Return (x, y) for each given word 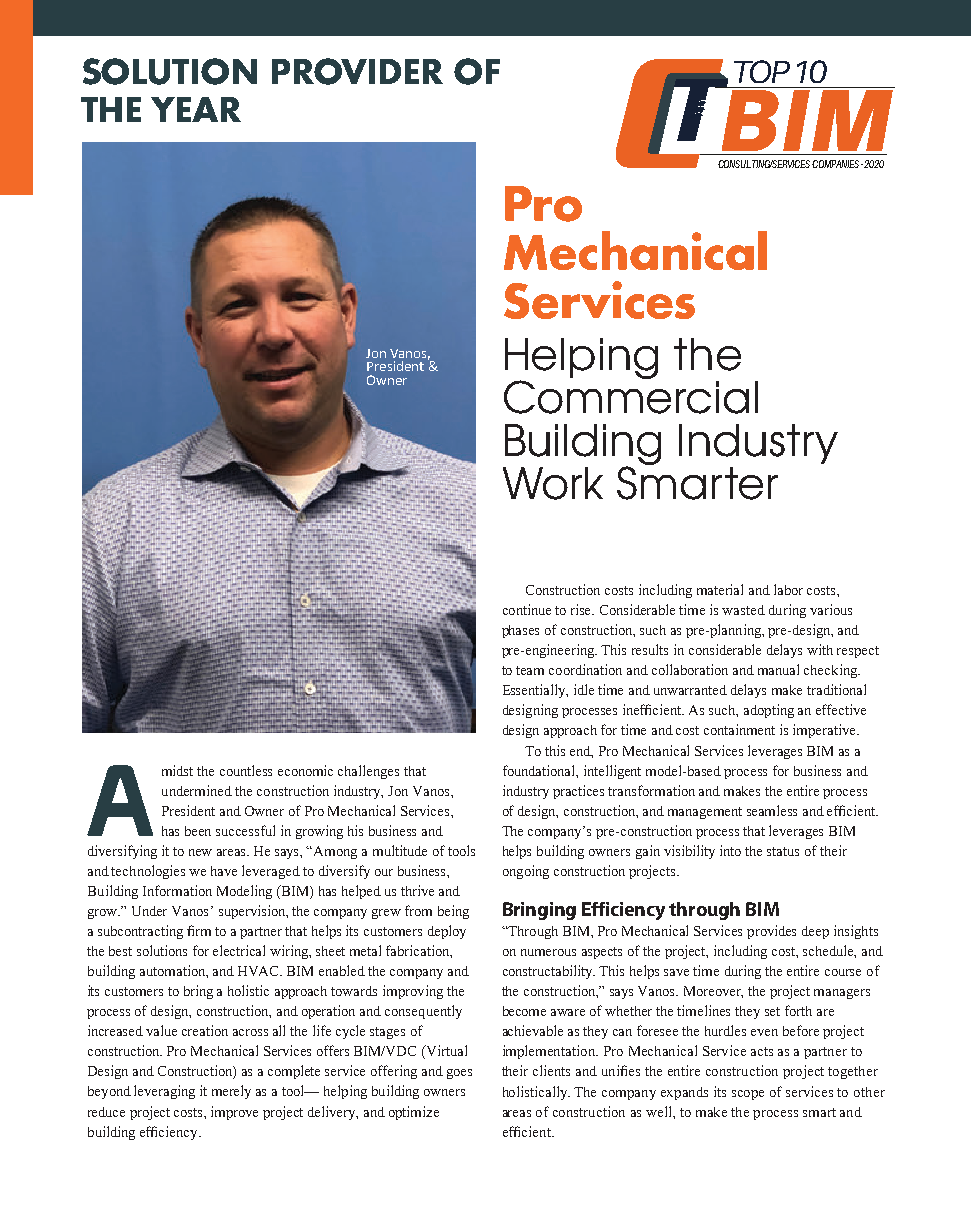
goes (459, 1074)
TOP (762, 71)
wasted (743, 610)
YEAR (196, 109)
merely (231, 1092)
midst (177, 770)
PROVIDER (357, 71)
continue (527, 609)
